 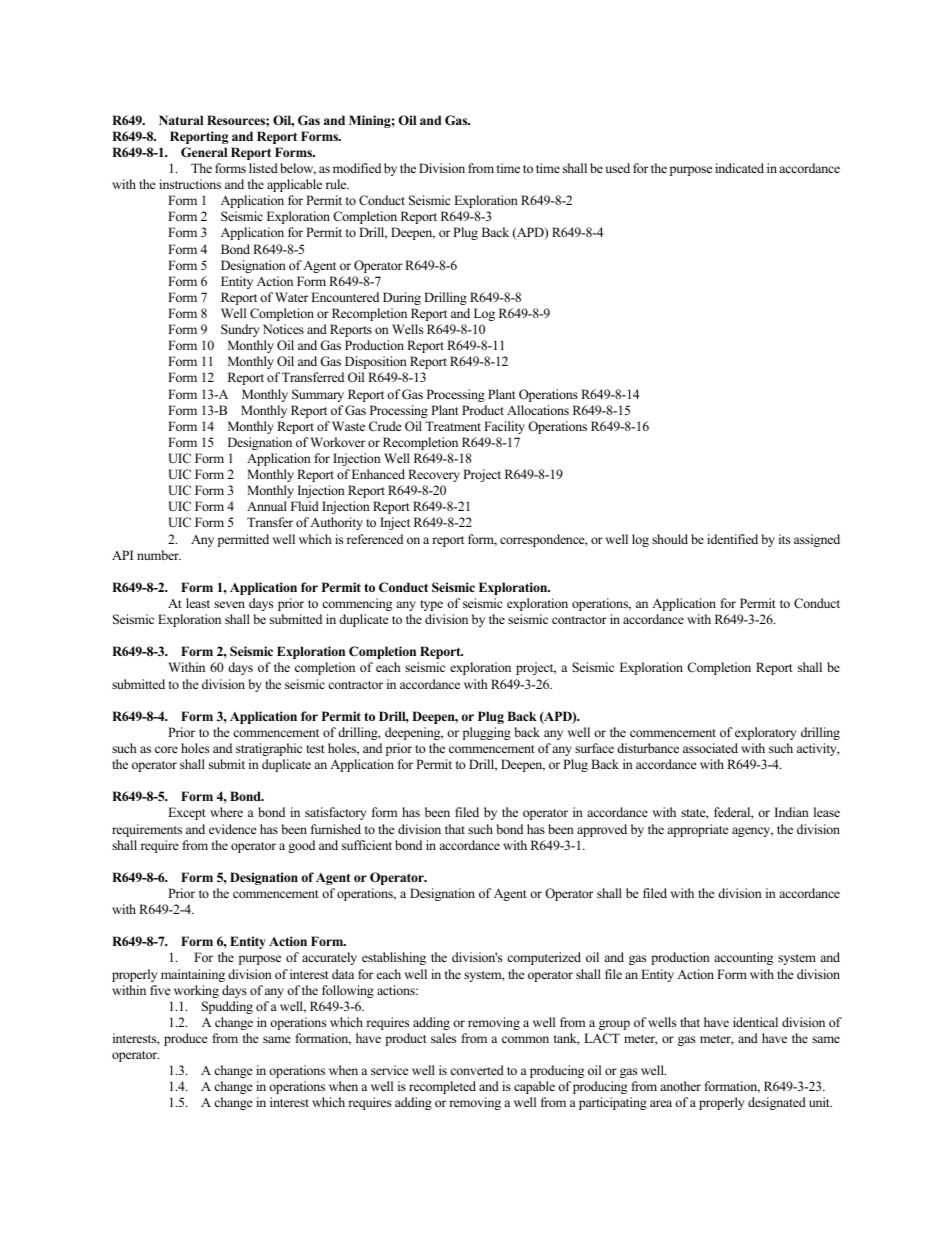 I want to click on Annual, so click(x=267, y=506).
